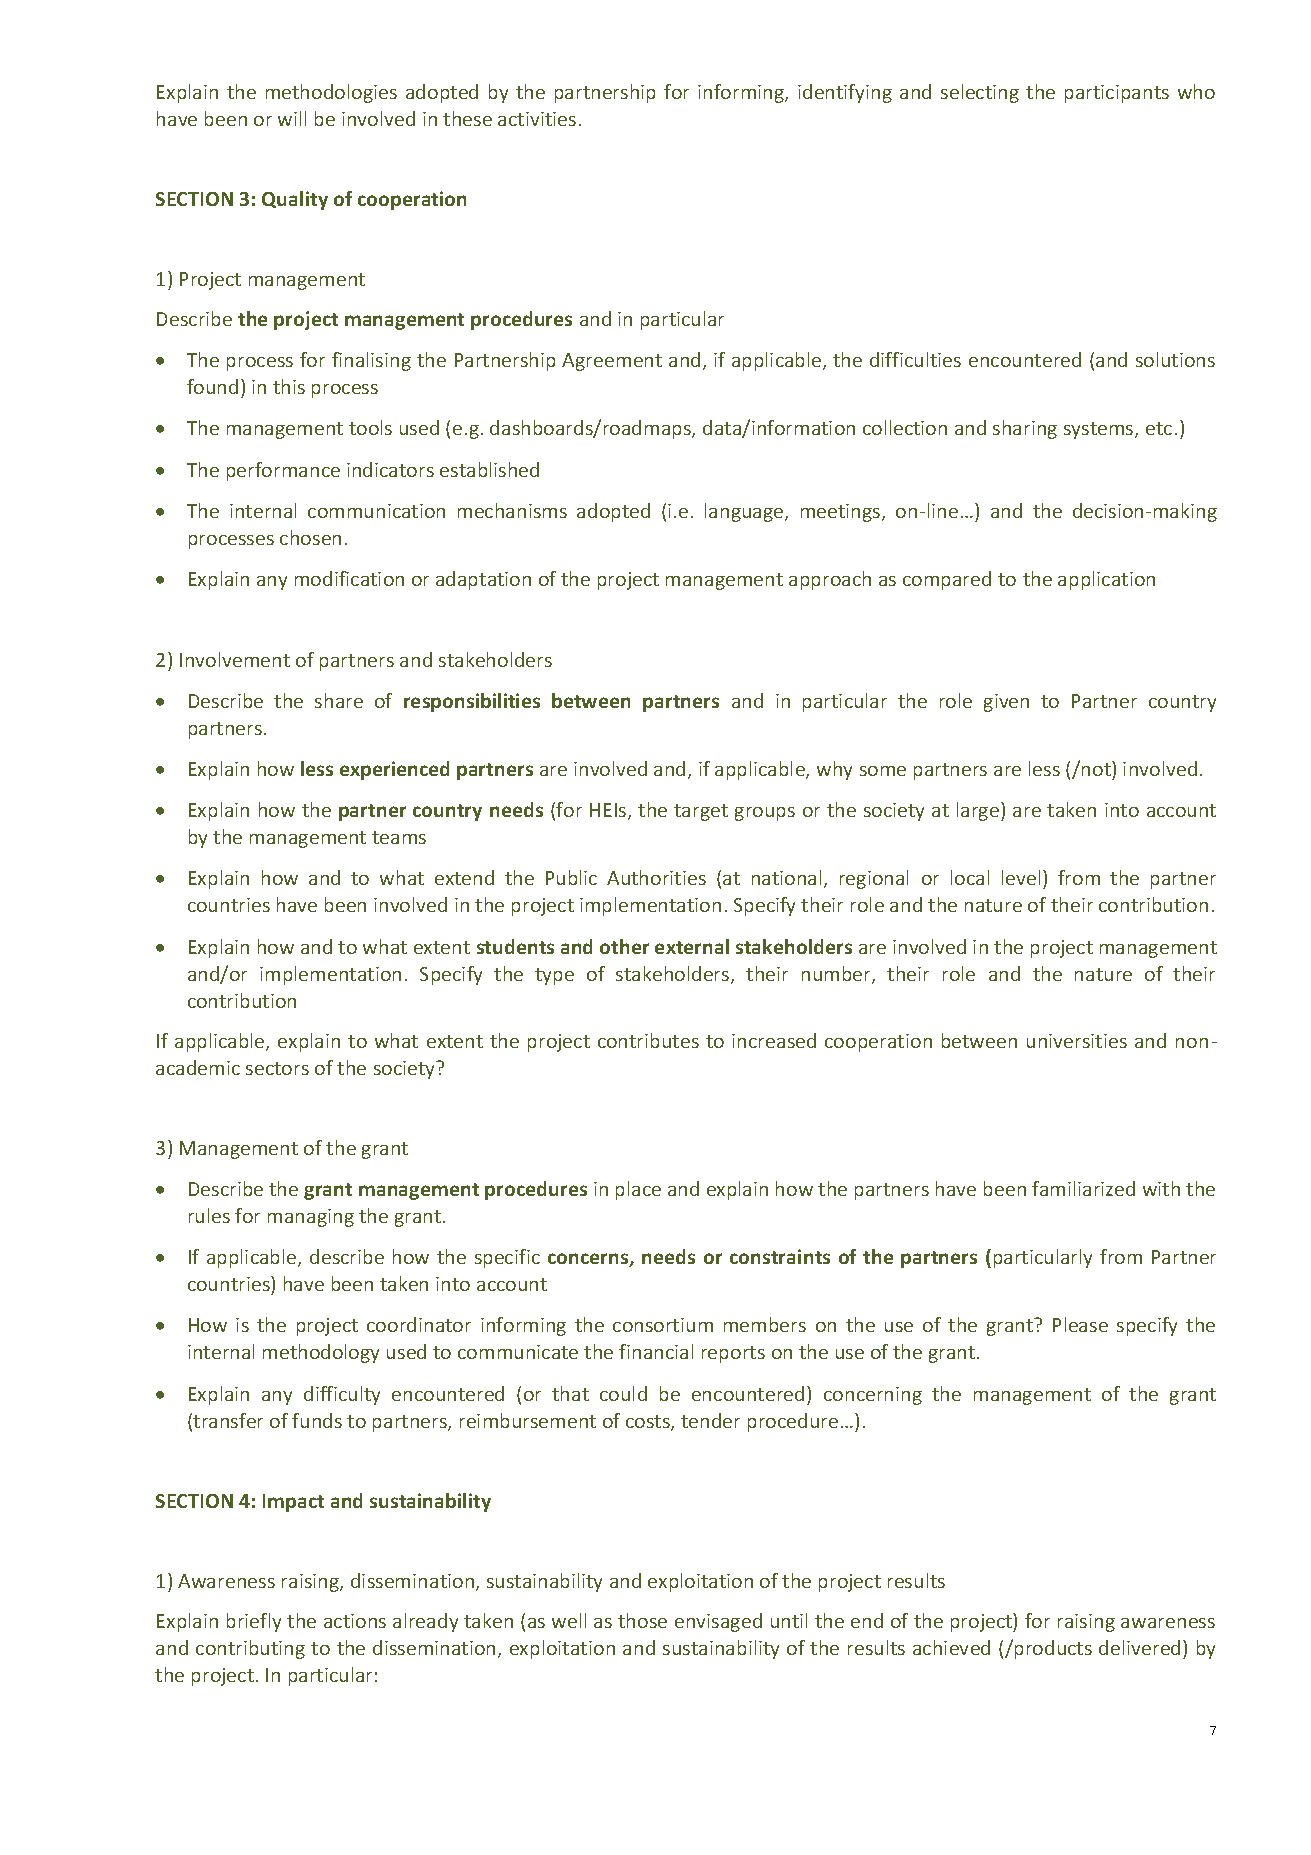 This page has height=1855, width=1311. What do you see at coordinates (339, 700) in the page?
I see `share` at bounding box center [339, 700].
